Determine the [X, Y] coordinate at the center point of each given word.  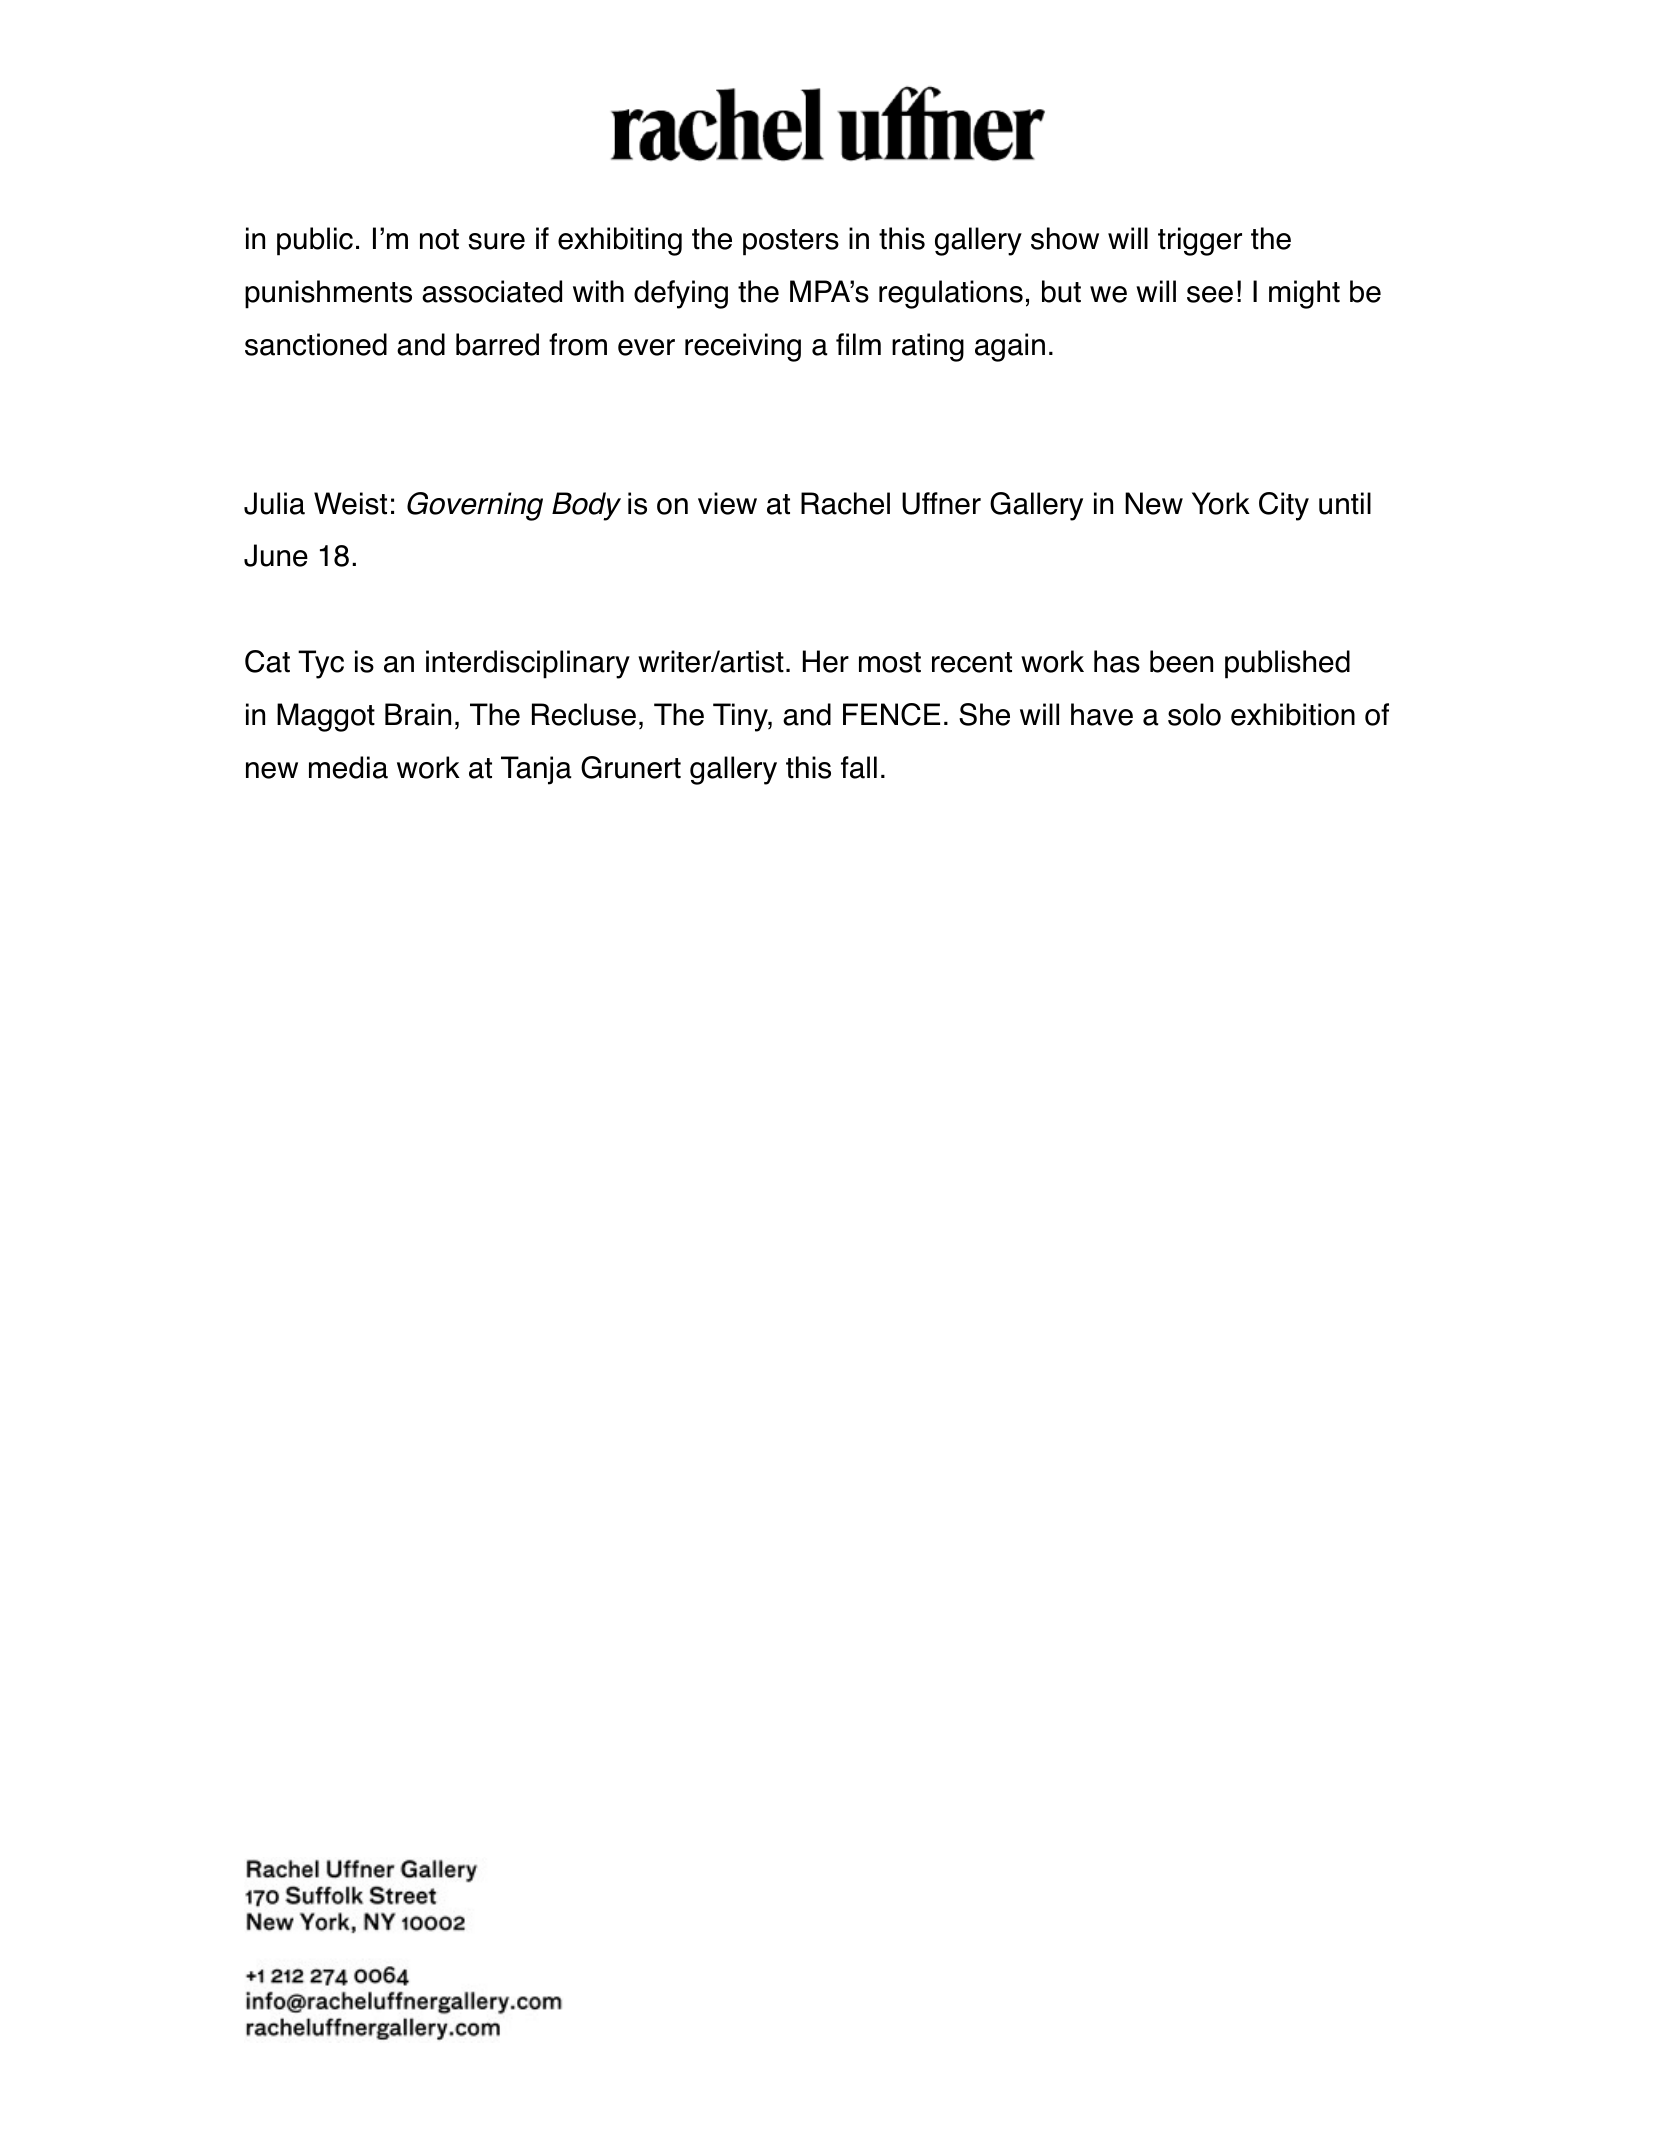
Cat [267, 661]
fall [859, 767]
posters [791, 242]
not [439, 239]
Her [826, 661]
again [1010, 347]
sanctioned [316, 344]
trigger [1200, 241]
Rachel [845, 503]
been [1181, 661]
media [348, 767]
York [1221, 503]
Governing [475, 506]
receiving [743, 347]
